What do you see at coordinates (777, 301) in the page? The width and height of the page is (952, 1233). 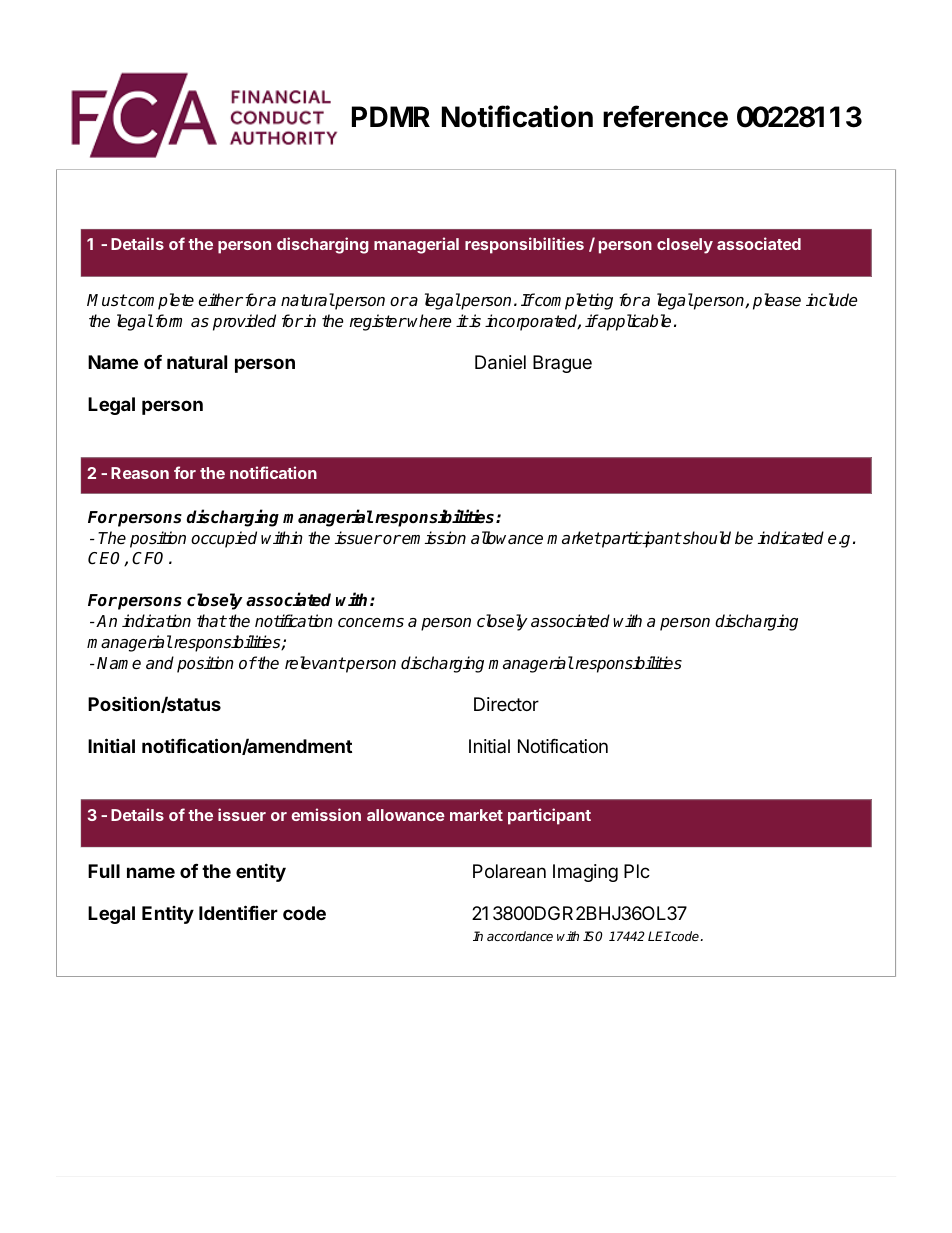 I see `please` at bounding box center [777, 301].
